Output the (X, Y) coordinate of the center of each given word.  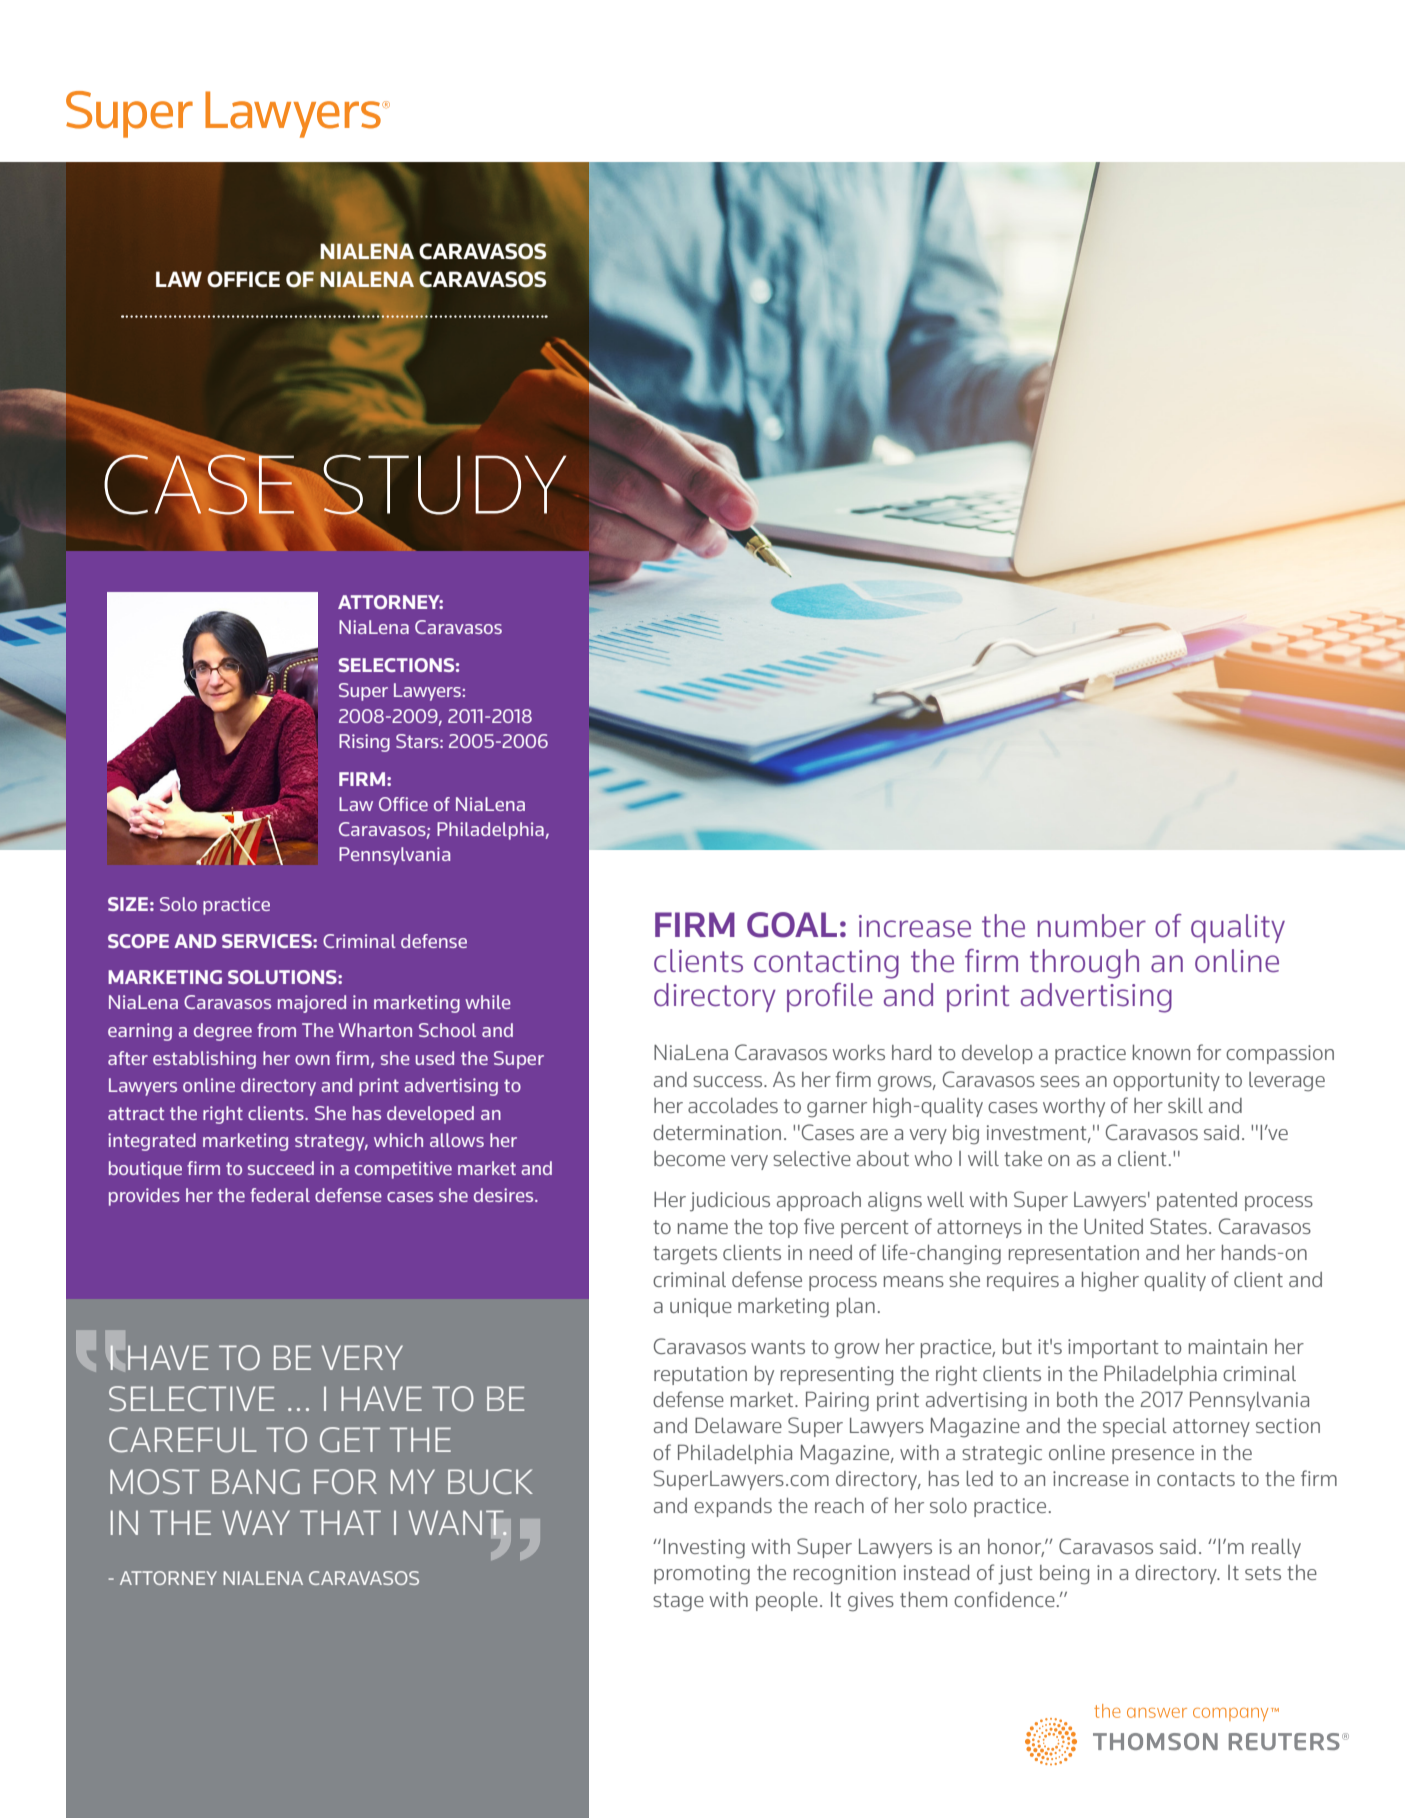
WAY (256, 1522)
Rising (364, 743)
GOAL (792, 925)
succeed (281, 1168)
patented (1197, 1201)
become (689, 1158)
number (1092, 926)
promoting (702, 1575)
